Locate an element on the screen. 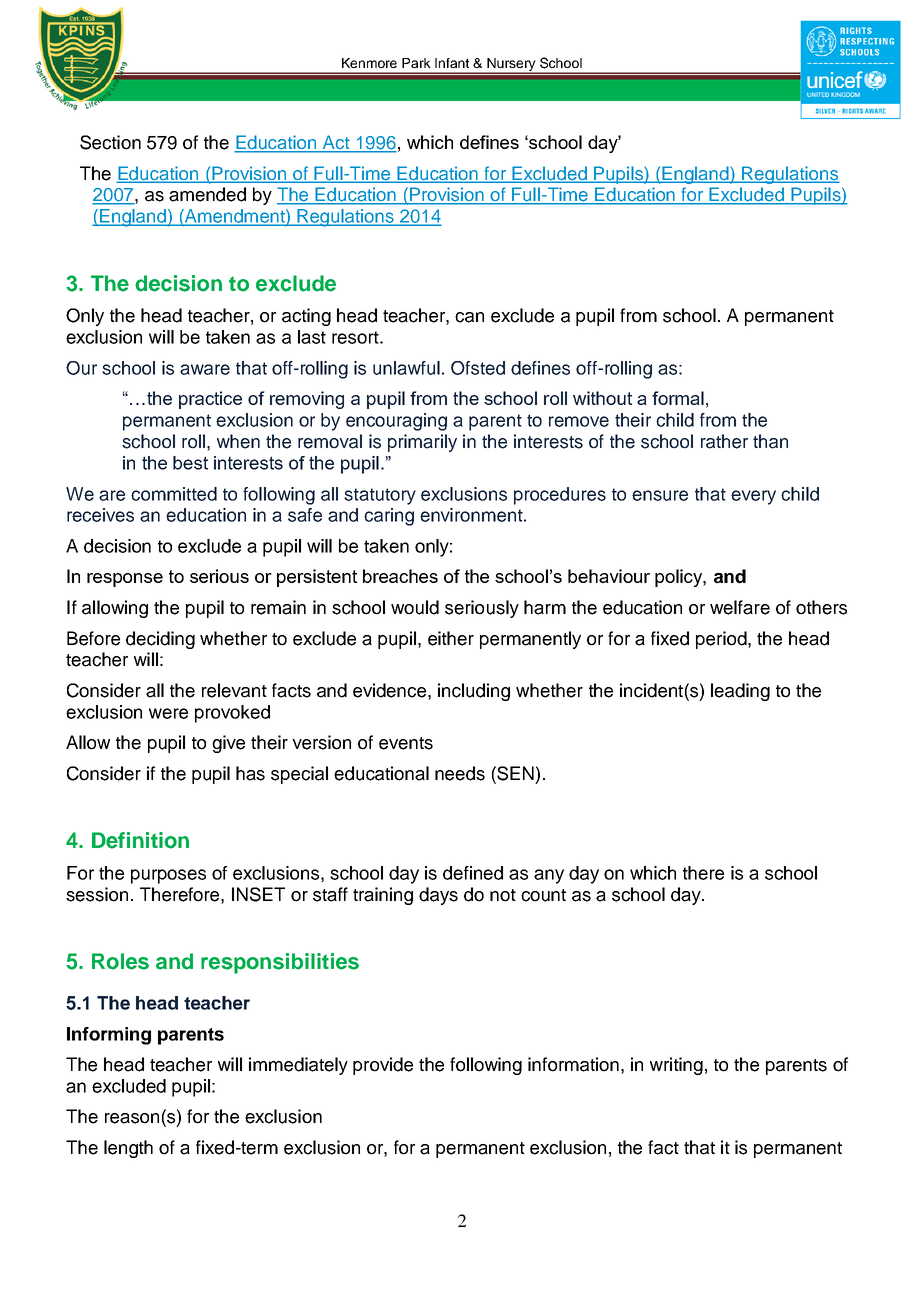 The height and width of the screenshot is (1308, 924). length is located at coordinates (128, 1149).
